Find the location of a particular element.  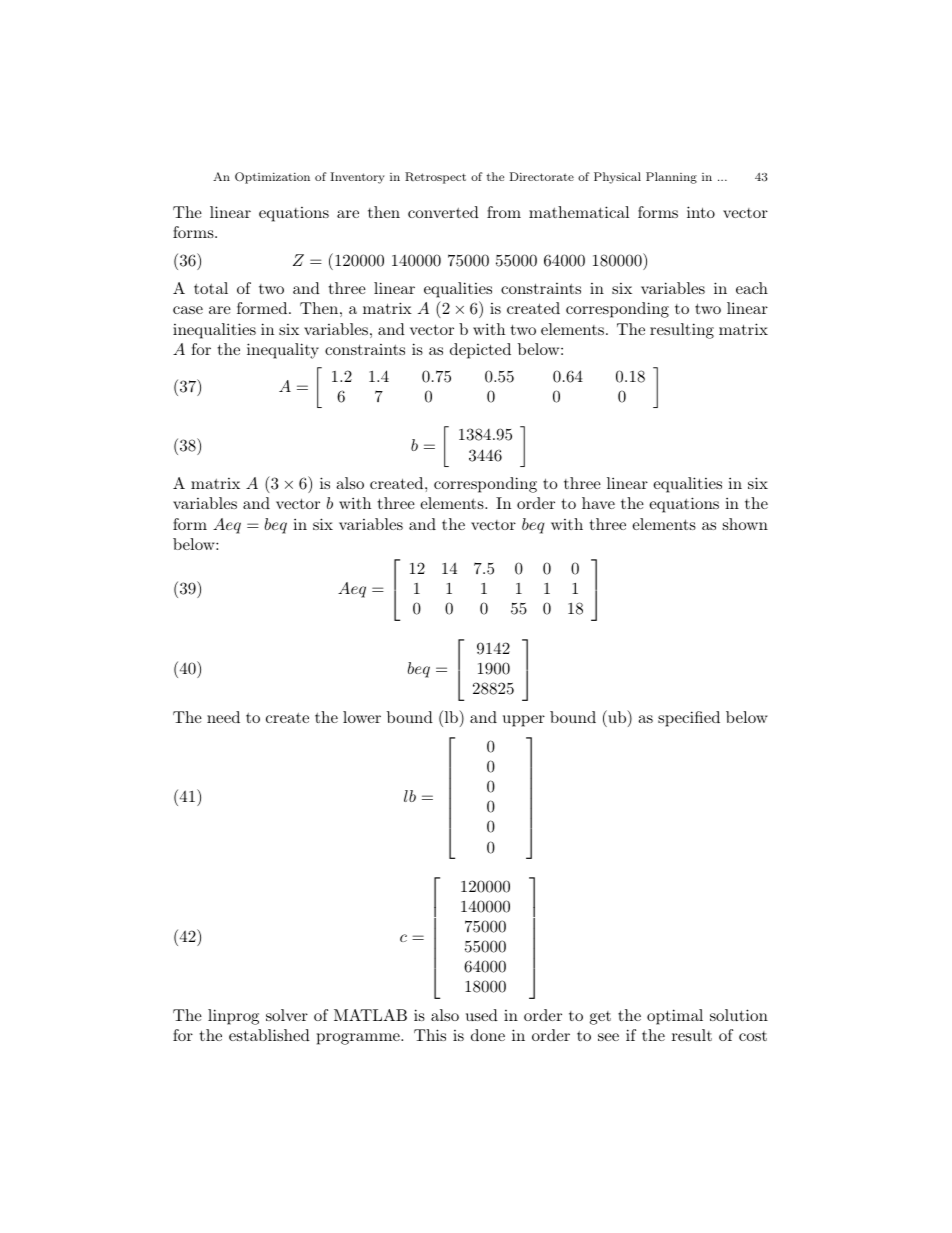

need is located at coordinates (223, 717).
